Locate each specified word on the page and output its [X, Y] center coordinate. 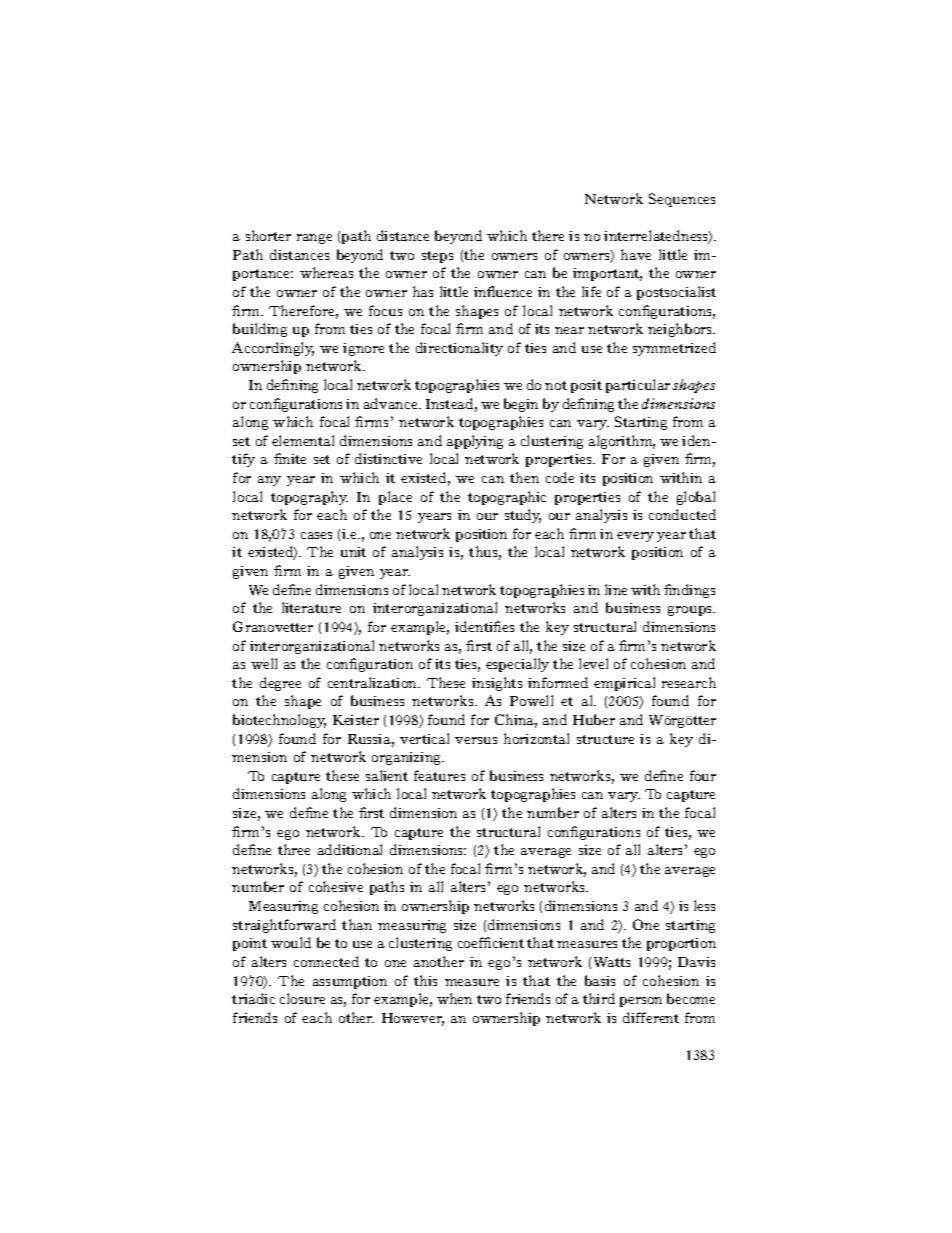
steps [437, 257]
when [454, 998]
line [616, 589]
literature [311, 607]
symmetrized [674, 349]
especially [517, 665]
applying [475, 442]
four [703, 775]
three [294, 849]
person [641, 1002]
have [636, 254]
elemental [303, 440]
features [439, 775]
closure [302, 998]
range [314, 239]
